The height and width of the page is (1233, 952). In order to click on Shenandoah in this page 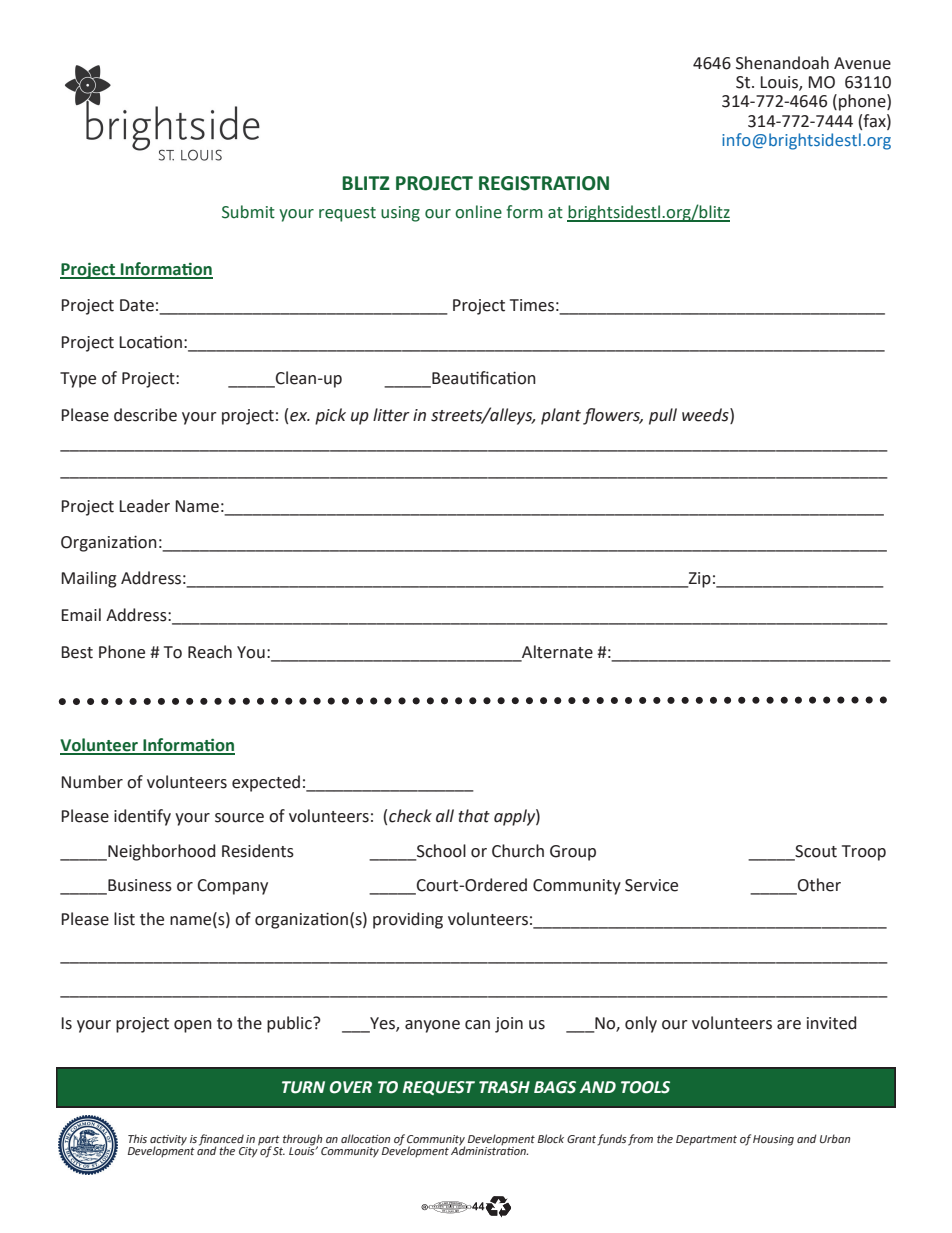, I will do `click(782, 63)`.
